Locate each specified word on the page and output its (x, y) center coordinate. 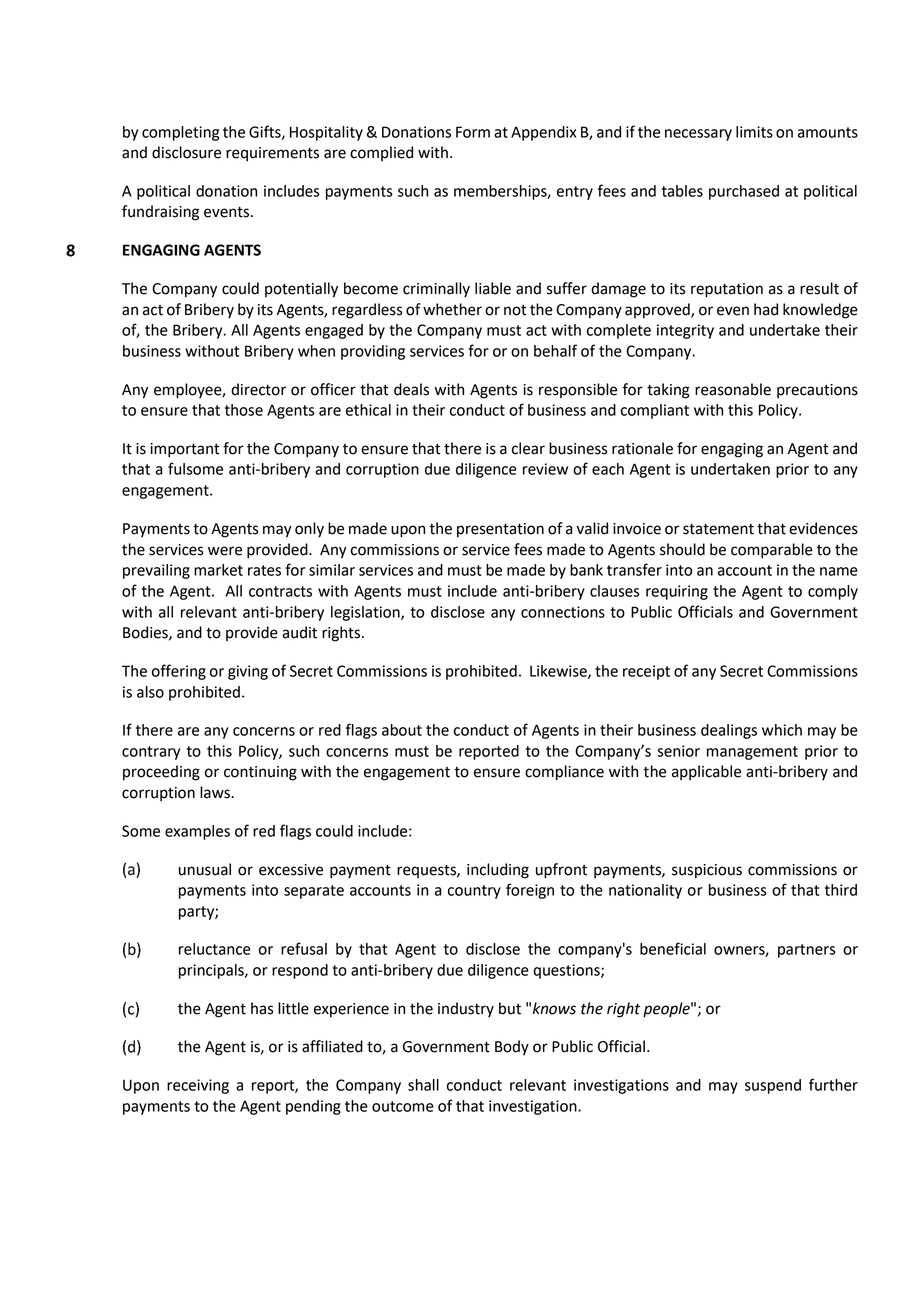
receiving (198, 1086)
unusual (205, 869)
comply (833, 592)
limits (754, 132)
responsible (578, 390)
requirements (272, 154)
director (258, 389)
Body (512, 1048)
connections (563, 612)
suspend (773, 1086)
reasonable (733, 389)
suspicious (707, 871)
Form (473, 132)
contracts (280, 591)
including (498, 871)
